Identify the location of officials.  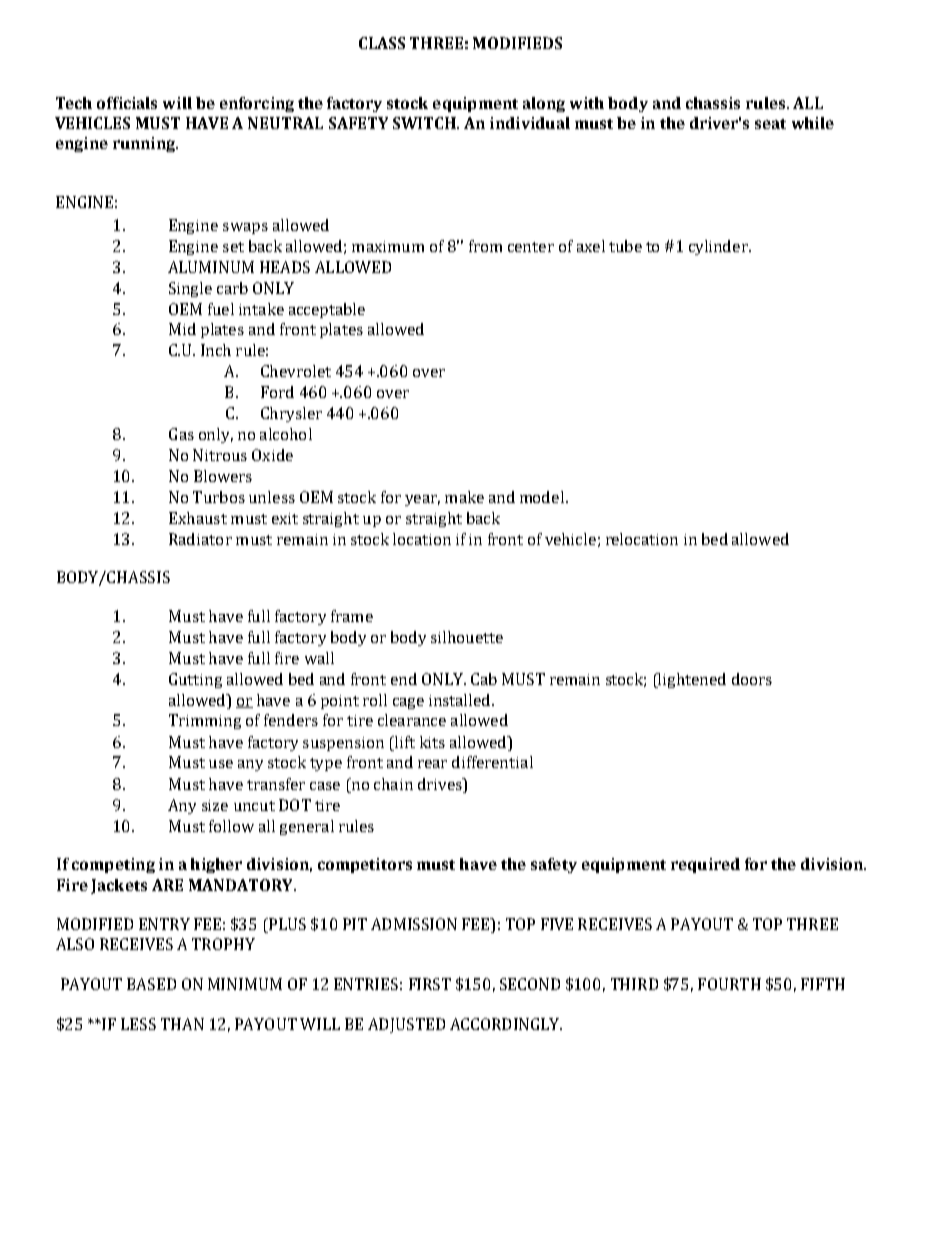
(127, 103).
